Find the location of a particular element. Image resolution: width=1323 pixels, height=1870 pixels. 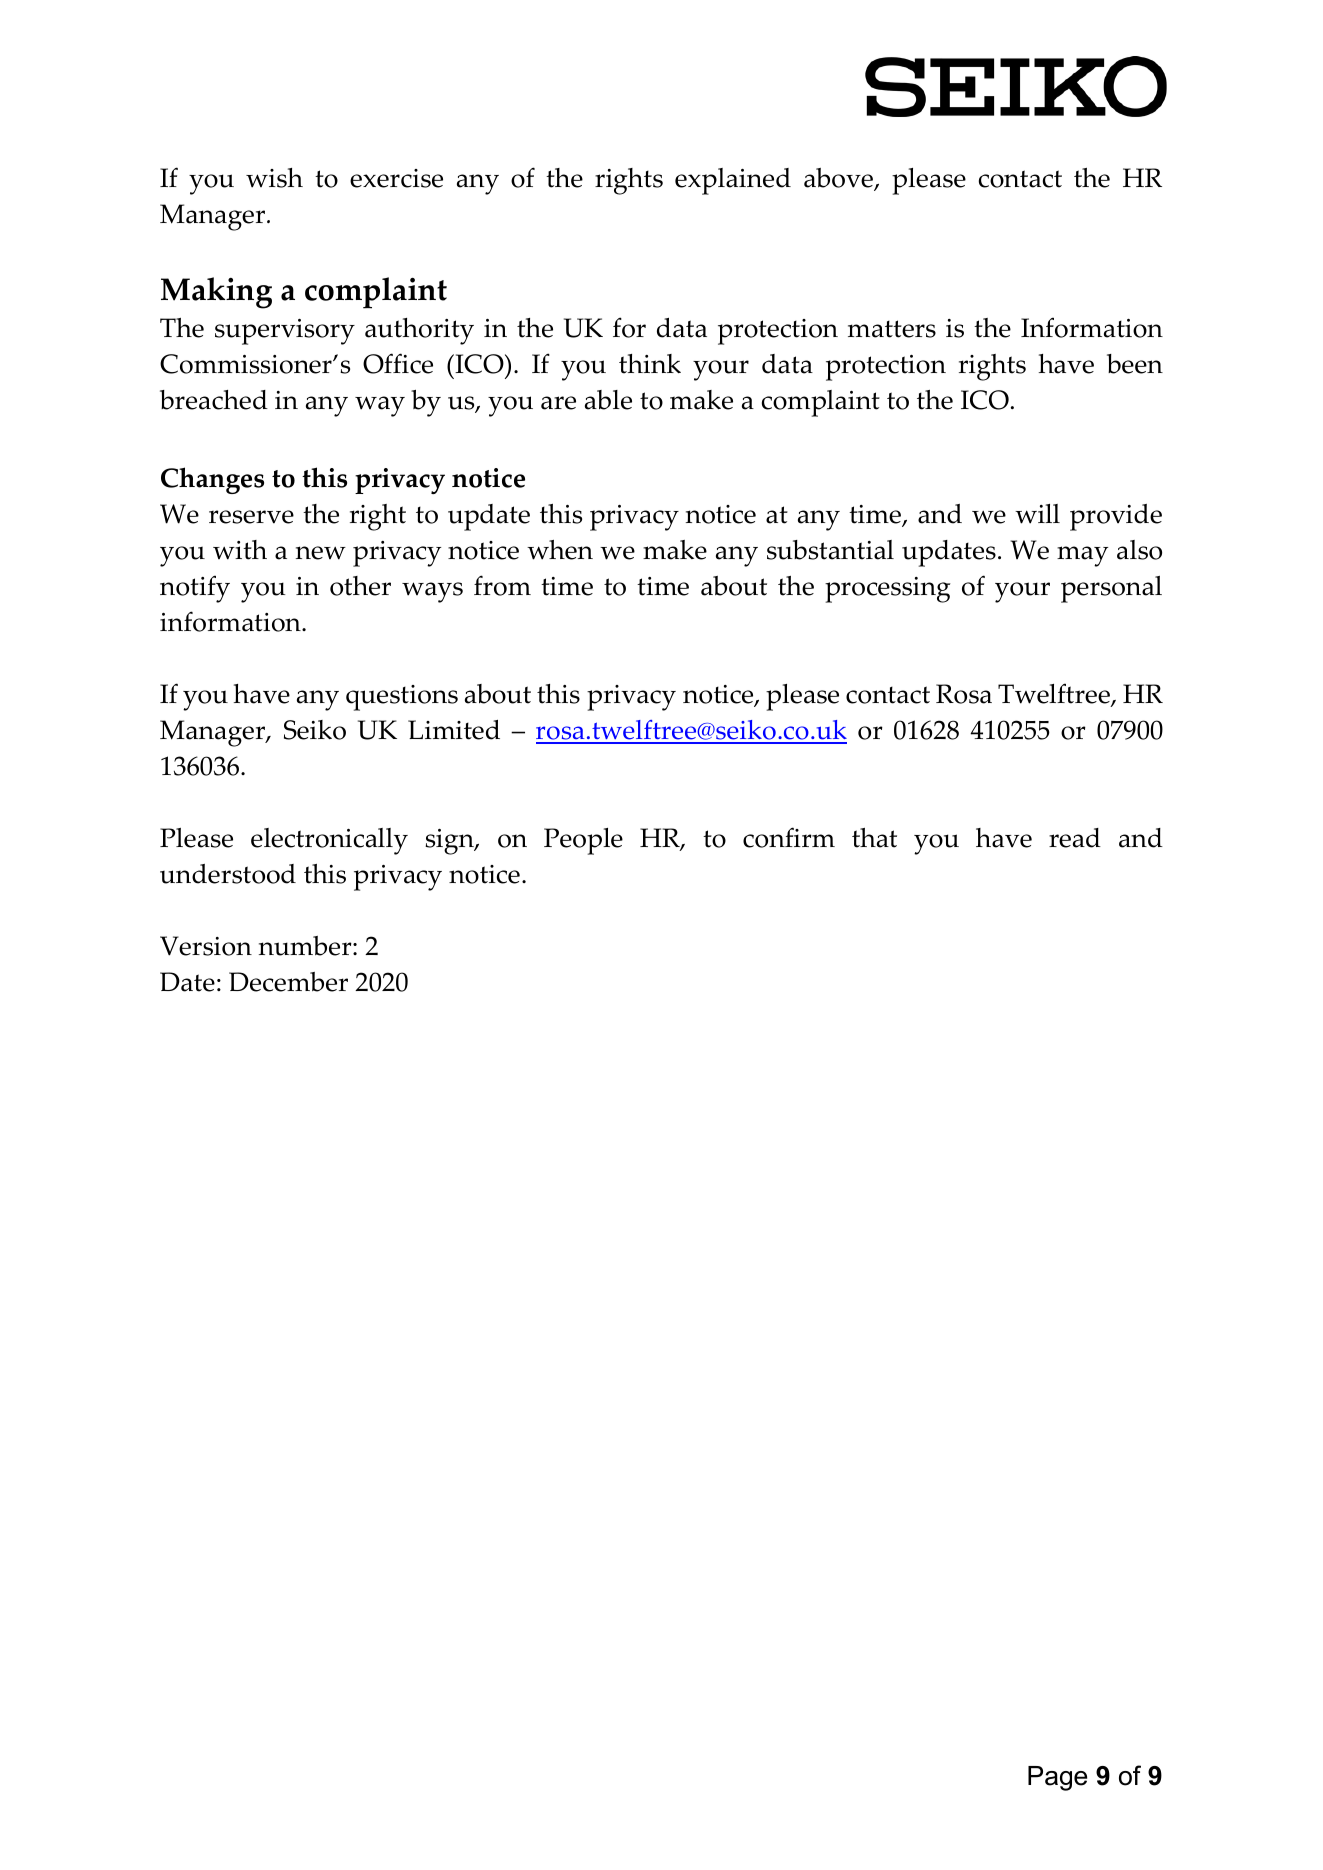

number is located at coordinates (306, 946).
